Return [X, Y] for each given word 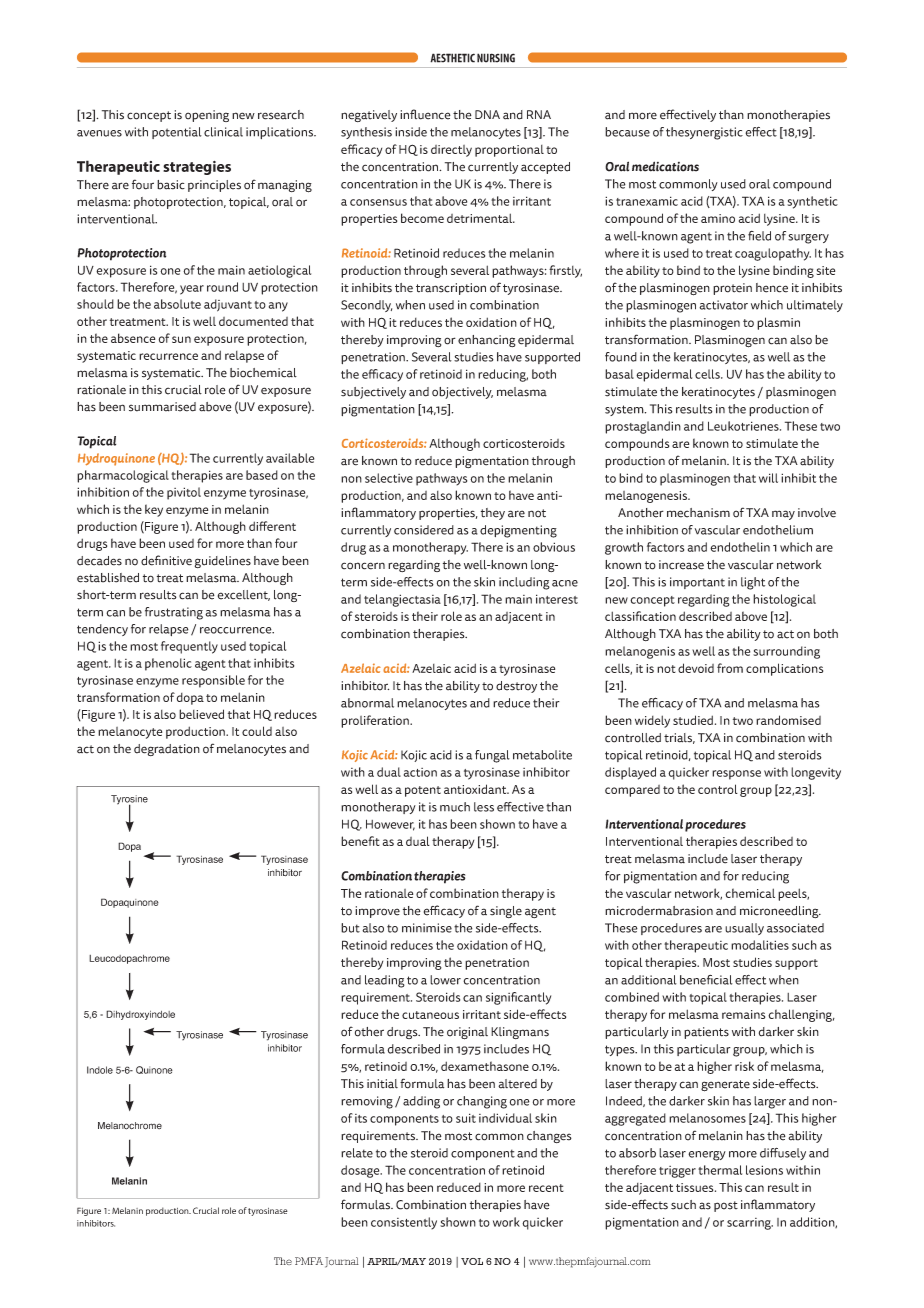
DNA [487, 114]
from [730, 668]
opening [207, 116]
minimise [427, 928]
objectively [462, 393]
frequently [189, 647]
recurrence [168, 356]
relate [357, 1153]
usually [744, 929]
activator [723, 305]
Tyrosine [129, 801]
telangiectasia [402, 600]
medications [665, 166]
